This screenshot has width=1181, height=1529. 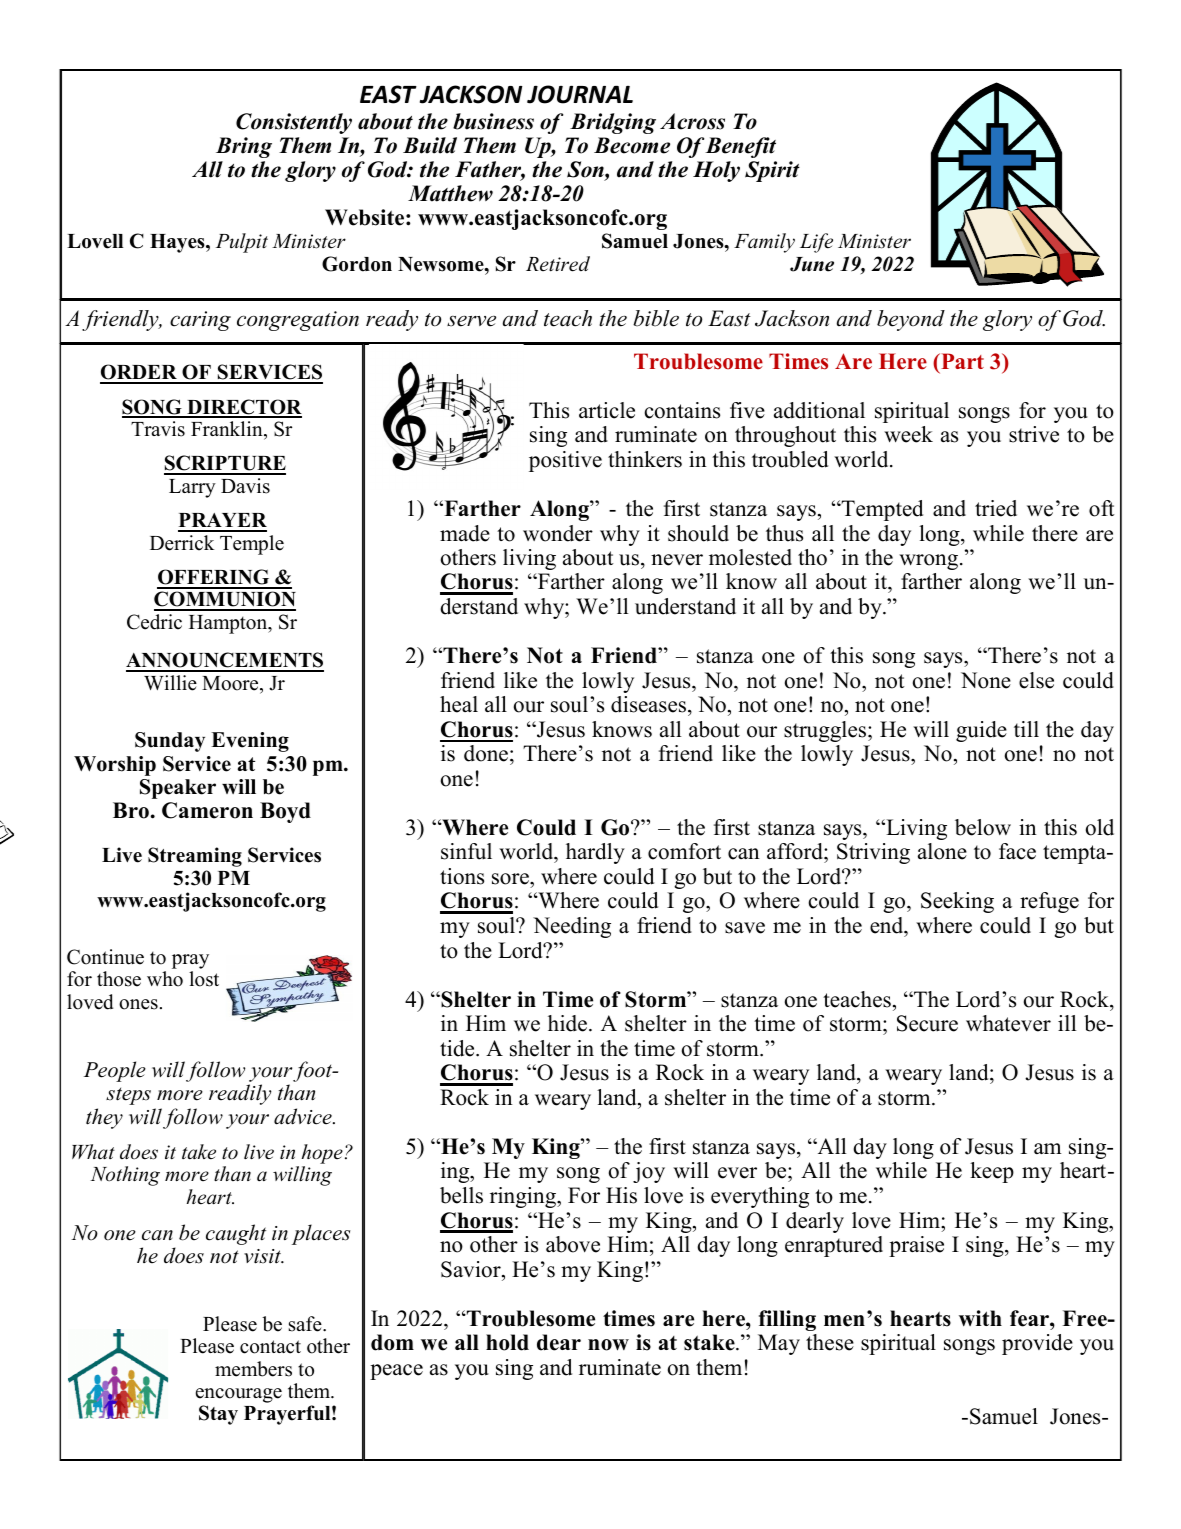 I want to click on members, so click(x=253, y=1369).
